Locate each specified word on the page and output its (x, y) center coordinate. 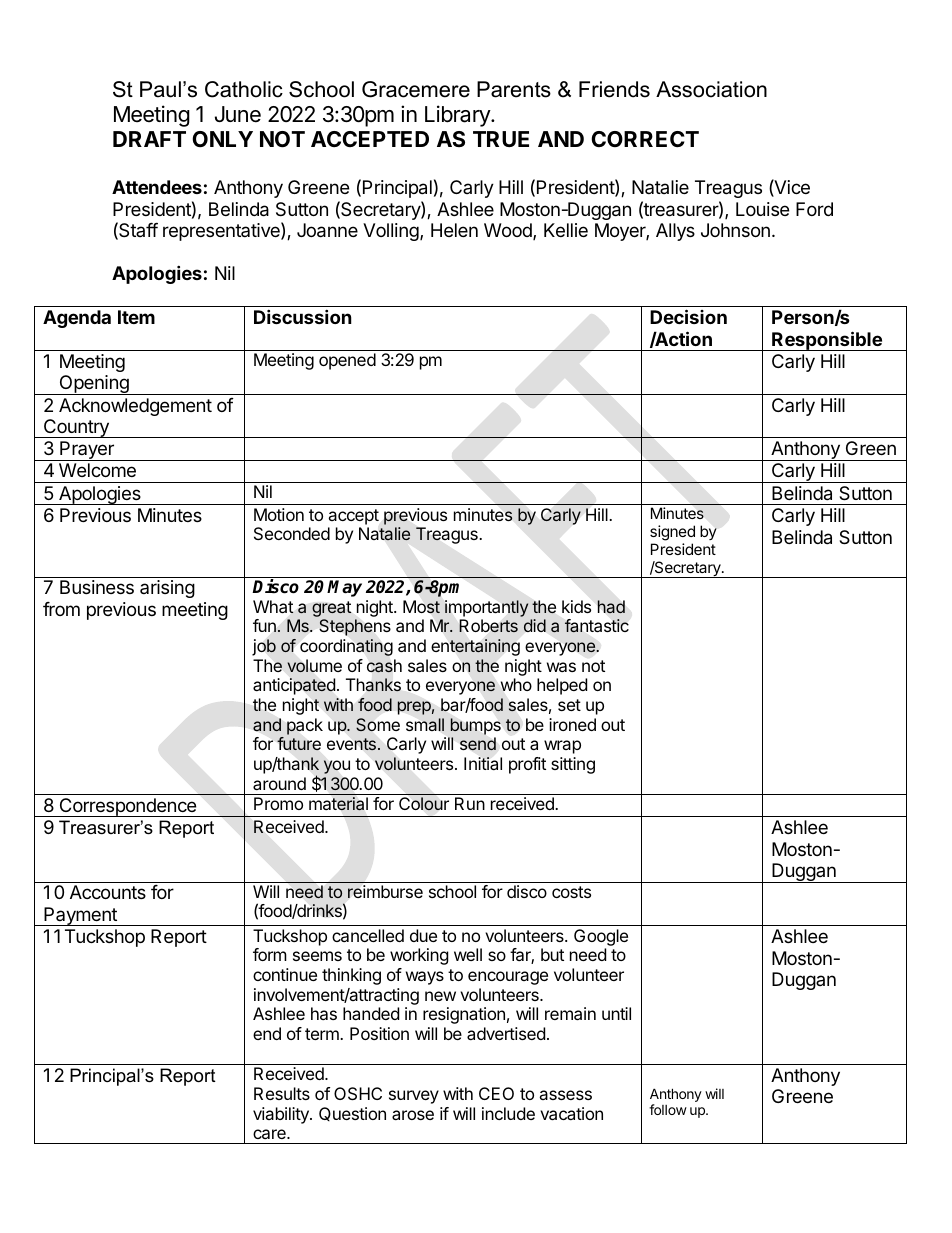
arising (167, 589)
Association (711, 89)
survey (414, 1097)
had (611, 606)
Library (458, 116)
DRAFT (149, 139)
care (270, 1134)
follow (668, 1109)
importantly (486, 608)
